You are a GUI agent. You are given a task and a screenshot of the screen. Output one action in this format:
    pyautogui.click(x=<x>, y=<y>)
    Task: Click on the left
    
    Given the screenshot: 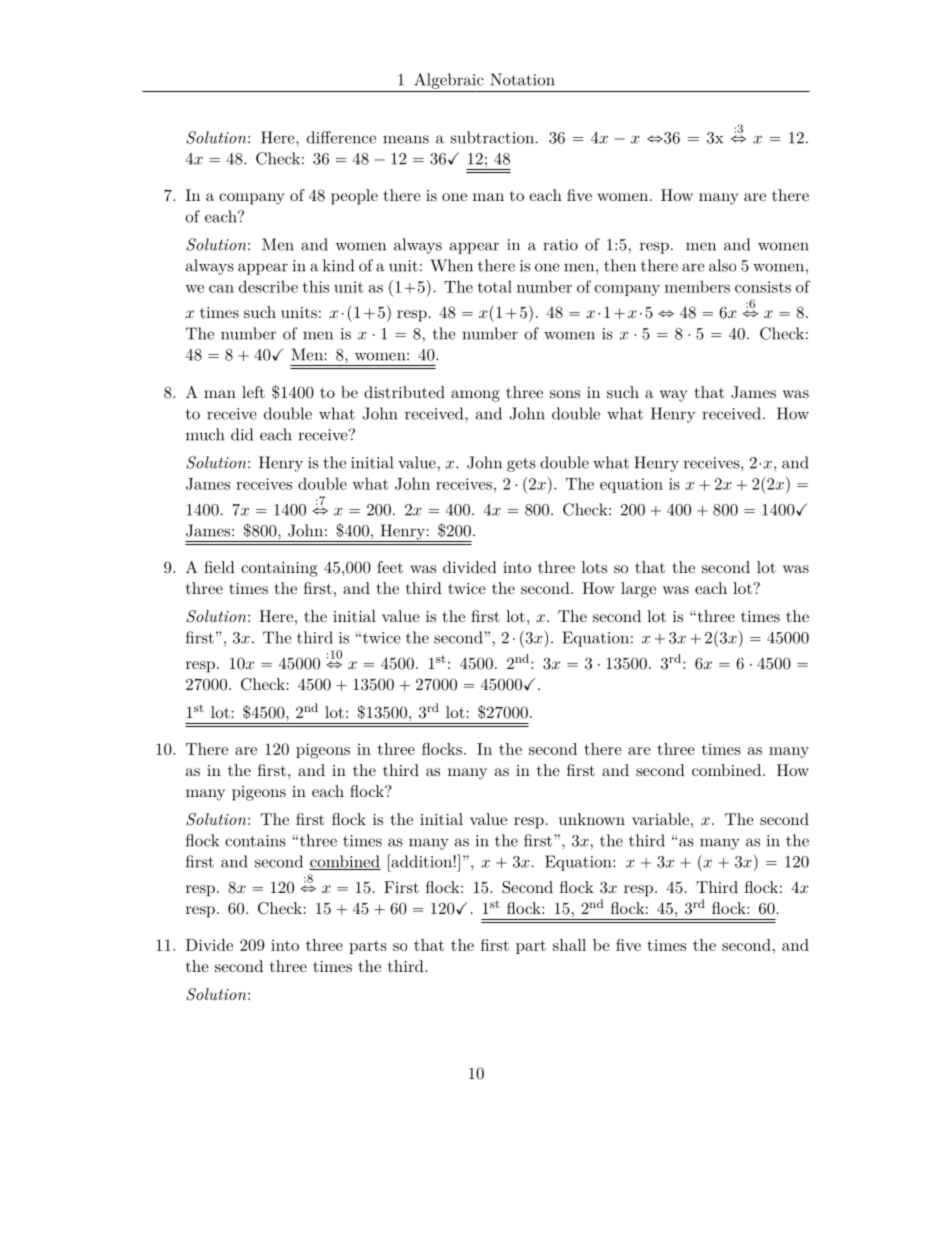 What is the action you would take?
    pyautogui.click(x=253, y=392)
